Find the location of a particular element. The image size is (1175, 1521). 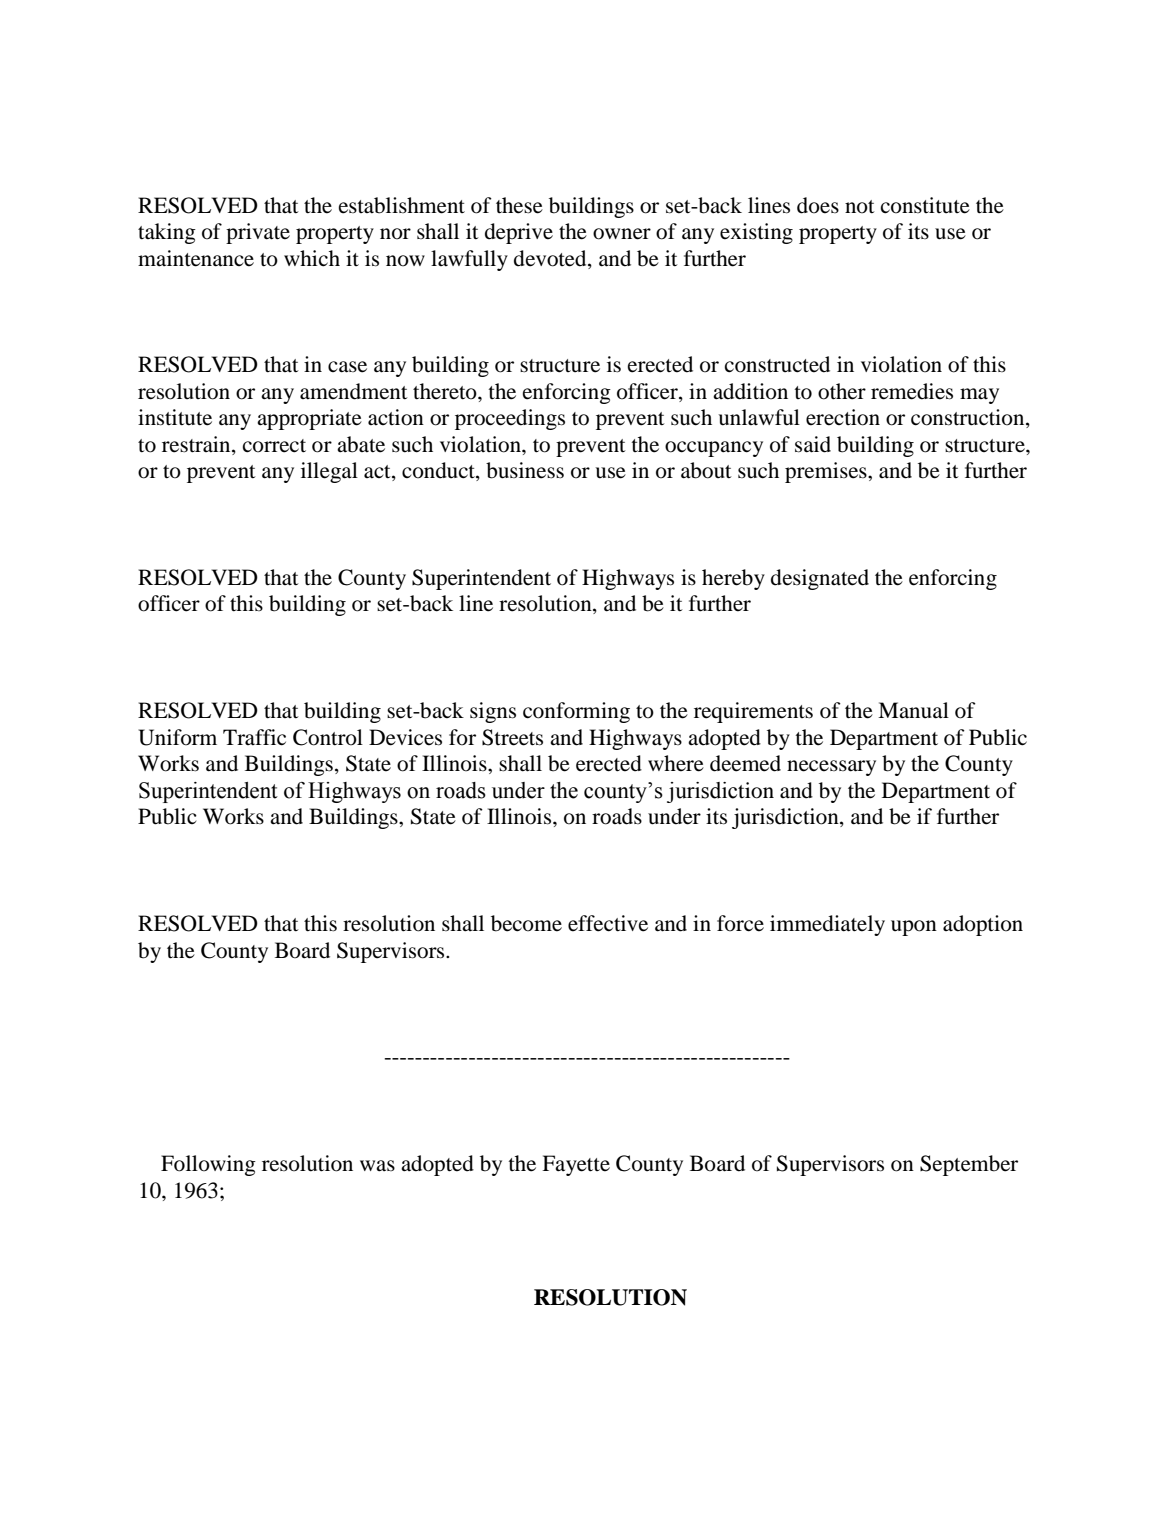

necessary is located at coordinates (831, 768).
